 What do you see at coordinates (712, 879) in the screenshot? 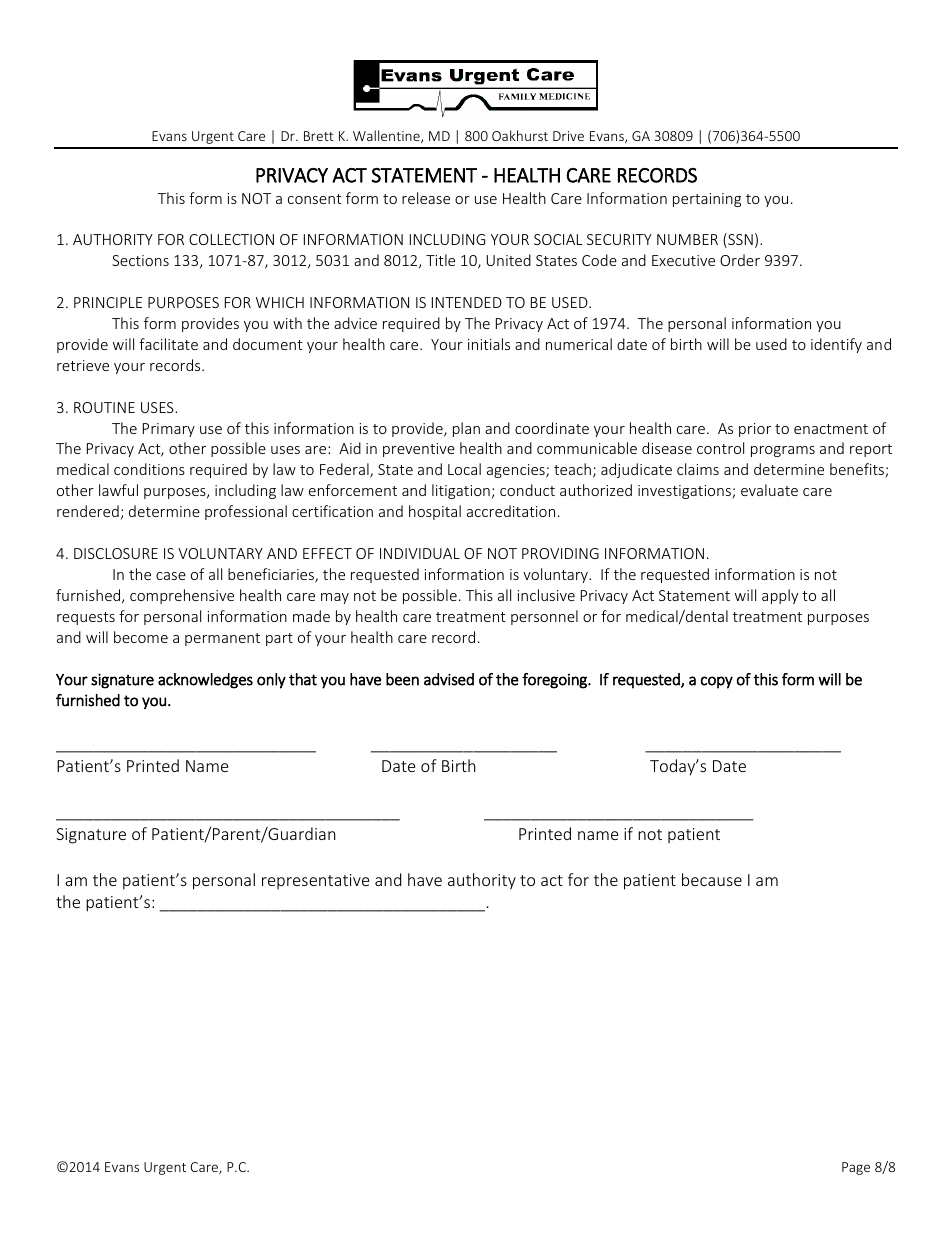
I see `because` at bounding box center [712, 879].
